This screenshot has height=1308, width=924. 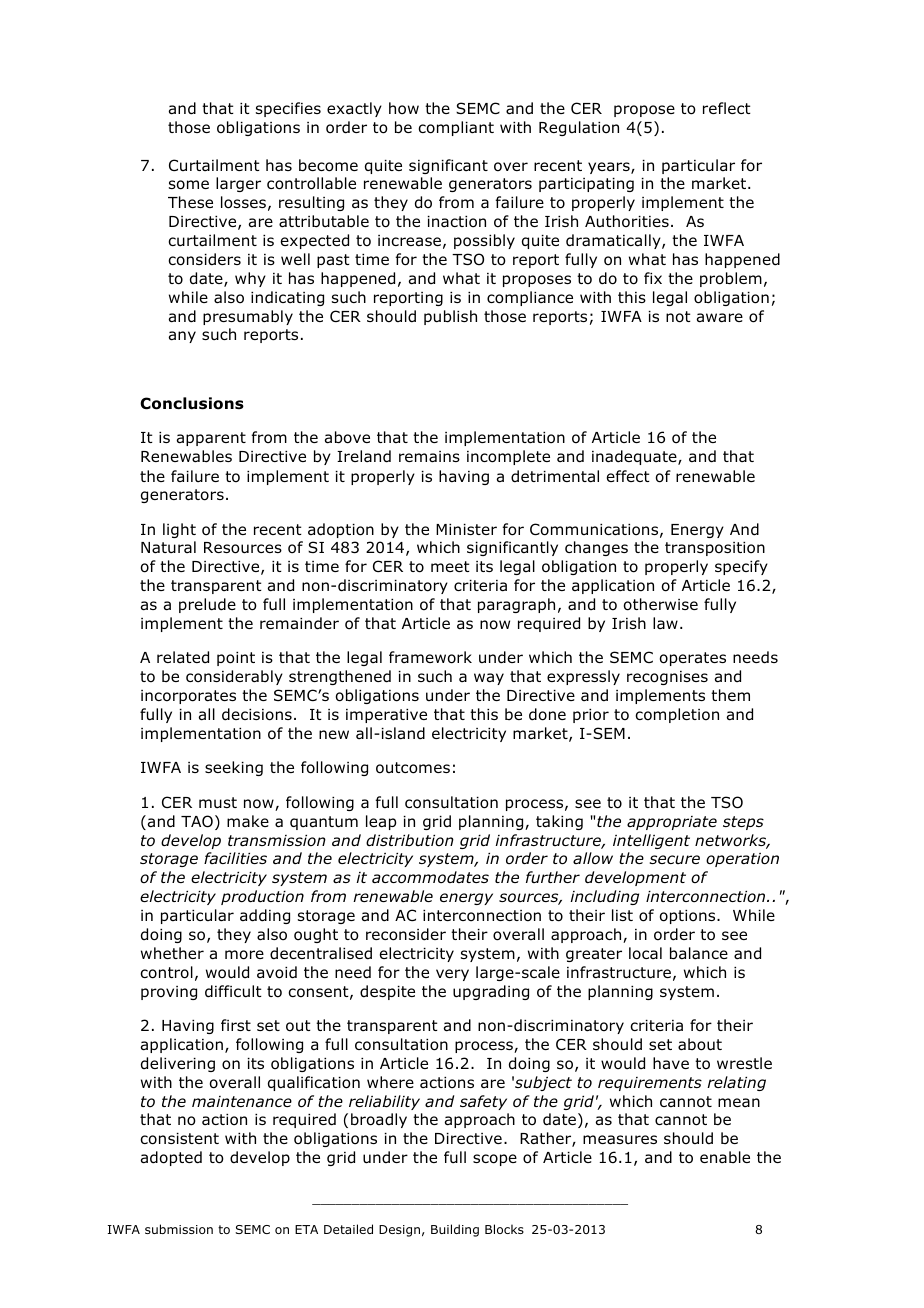 What do you see at coordinates (667, 678) in the screenshot?
I see `recognises` at bounding box center [667, 678].
